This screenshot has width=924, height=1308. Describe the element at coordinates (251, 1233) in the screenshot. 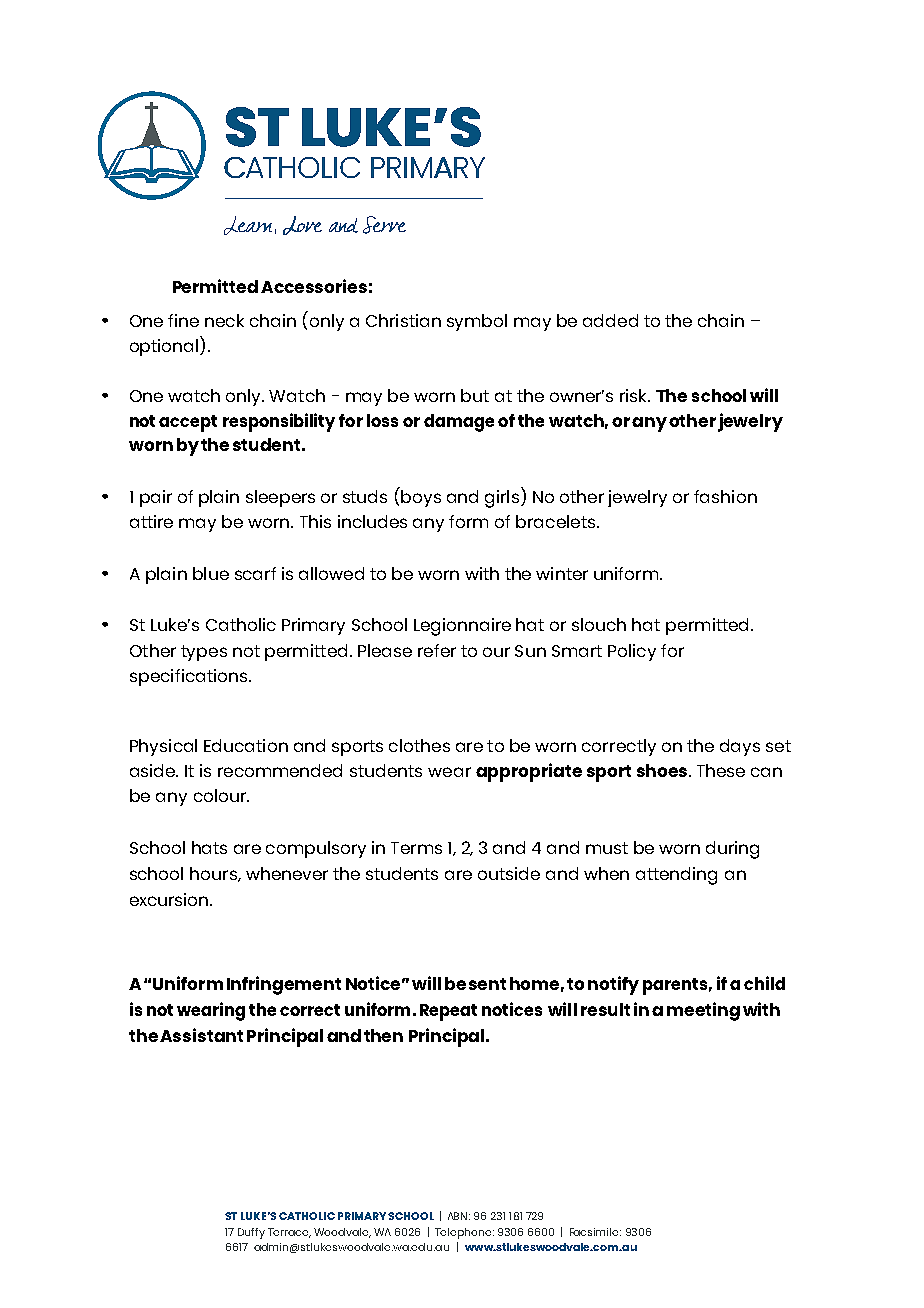

I see `Duffy` at that location.
